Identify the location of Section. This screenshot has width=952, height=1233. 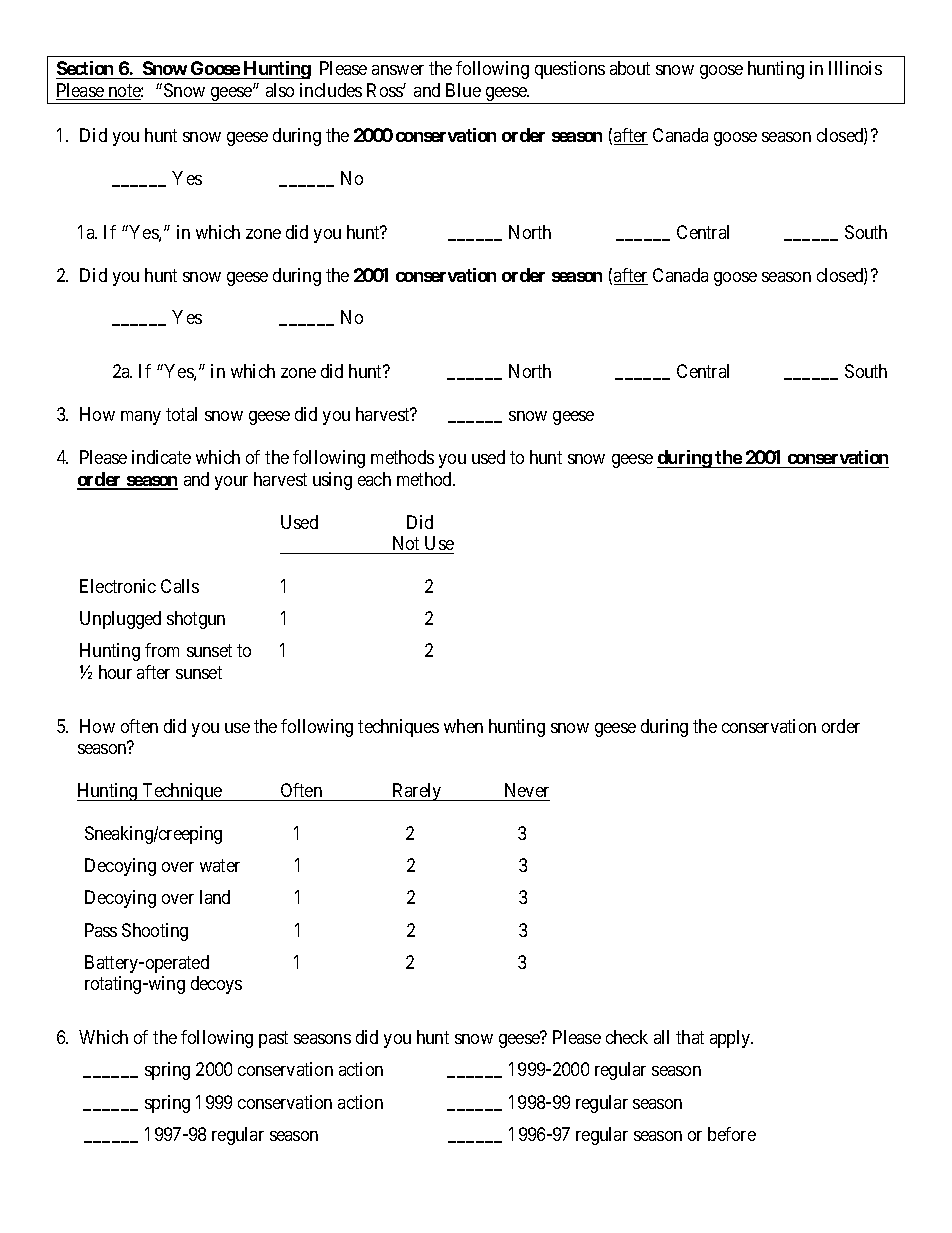
(85, 68).
